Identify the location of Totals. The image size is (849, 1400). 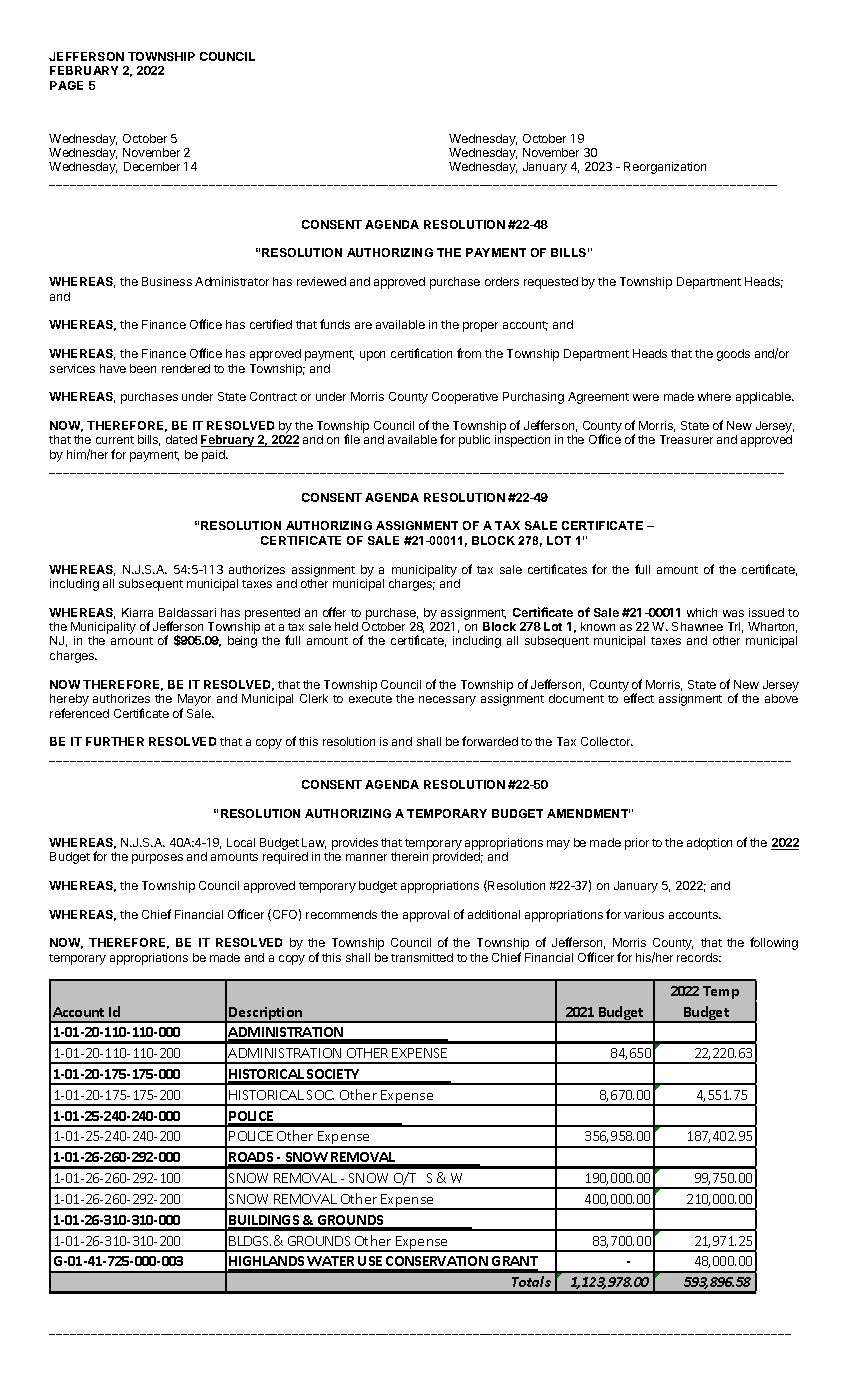
(531, 1281).
